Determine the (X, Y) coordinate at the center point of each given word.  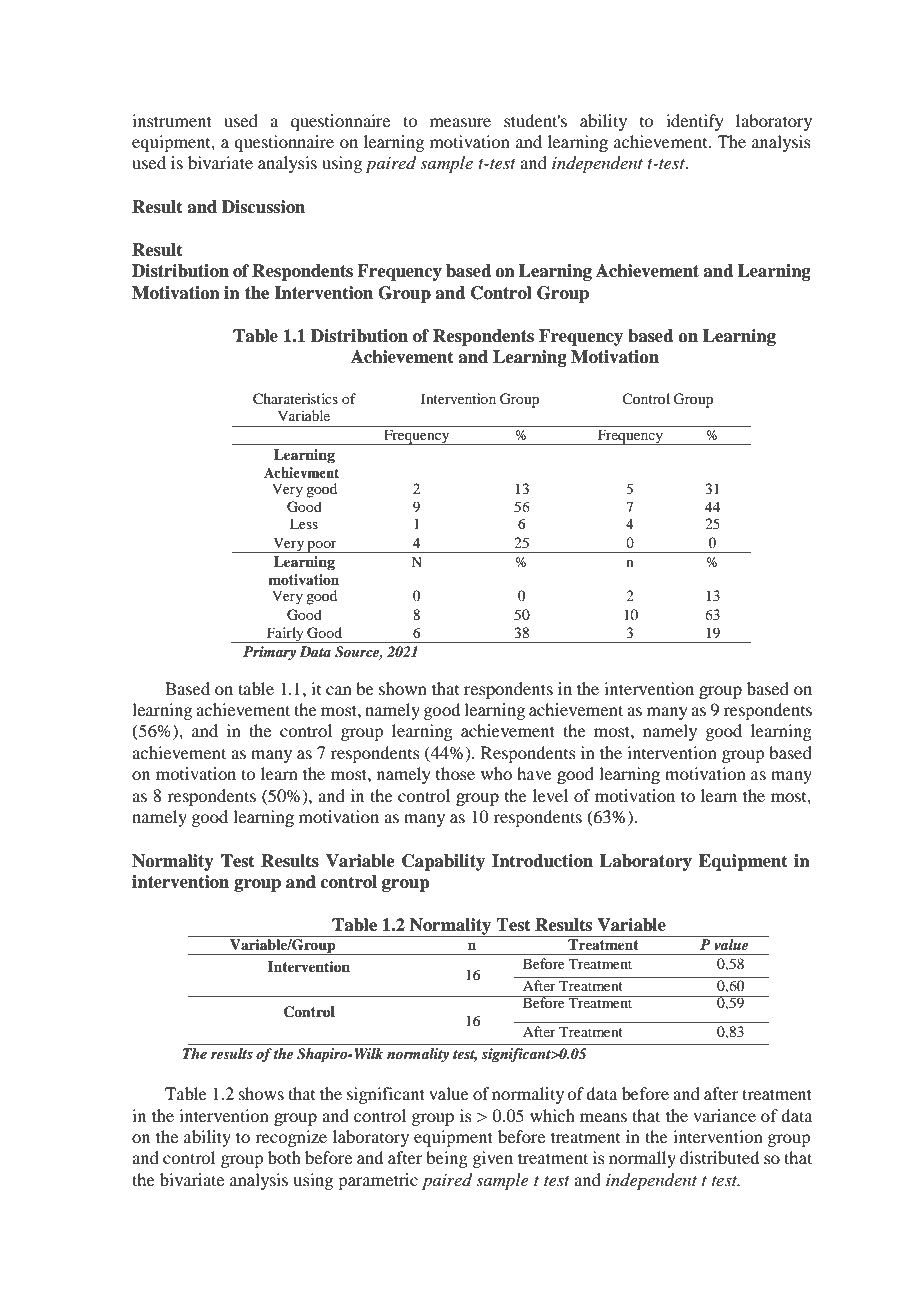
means (603, 1117)
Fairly (285, 635)
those (455, 773)
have (534, 773)
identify (695, 122)
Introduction (542, 861)
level (550, 795)
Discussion (263, 207)
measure (460, 122)
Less (304, 523)
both (284, 1157)
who (496, 773)
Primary (269, 653)
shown (403, 688)
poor (322, 547)
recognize (291, 1138)
